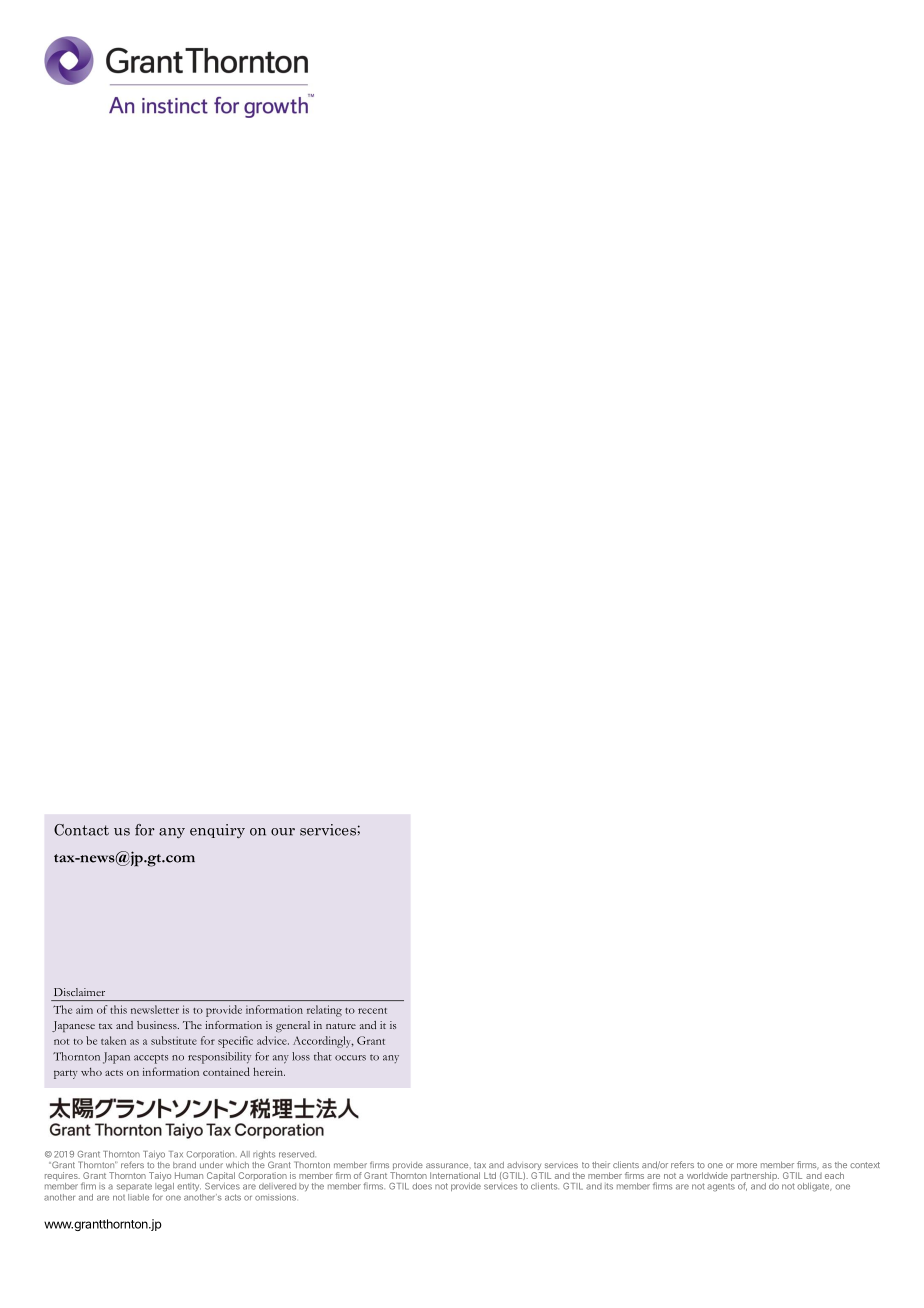 The image size is (924, 1308). I want to click on accepts, so click(151, 1059).
